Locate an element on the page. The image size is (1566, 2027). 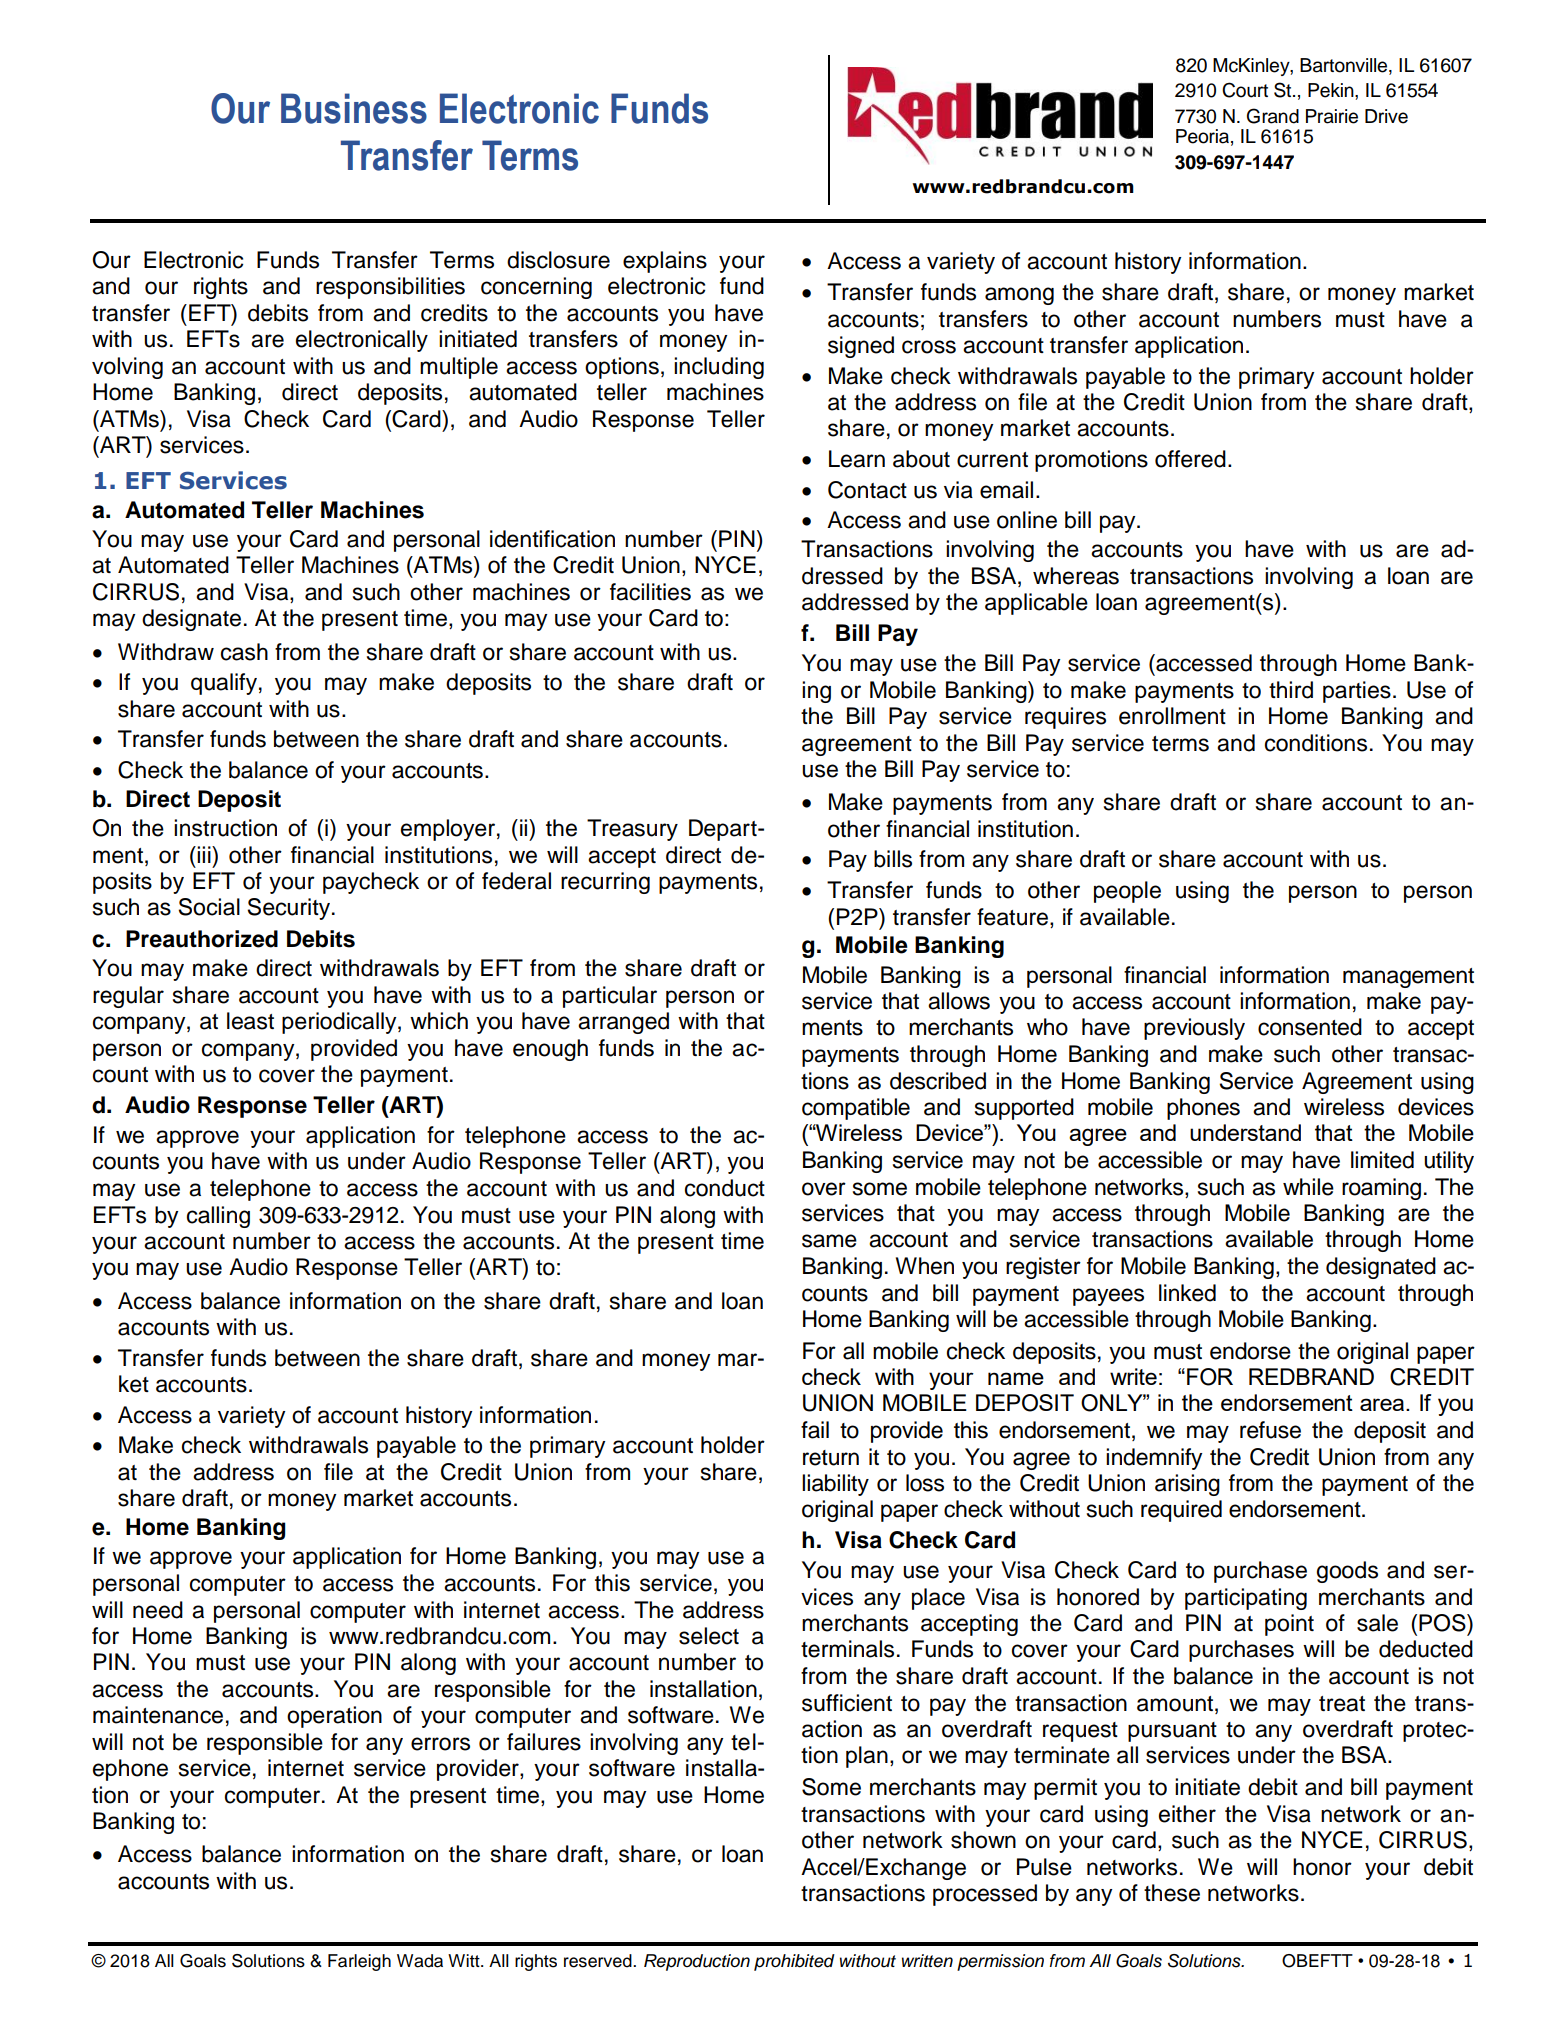
Wada is located at coordinates (420, 1961).
